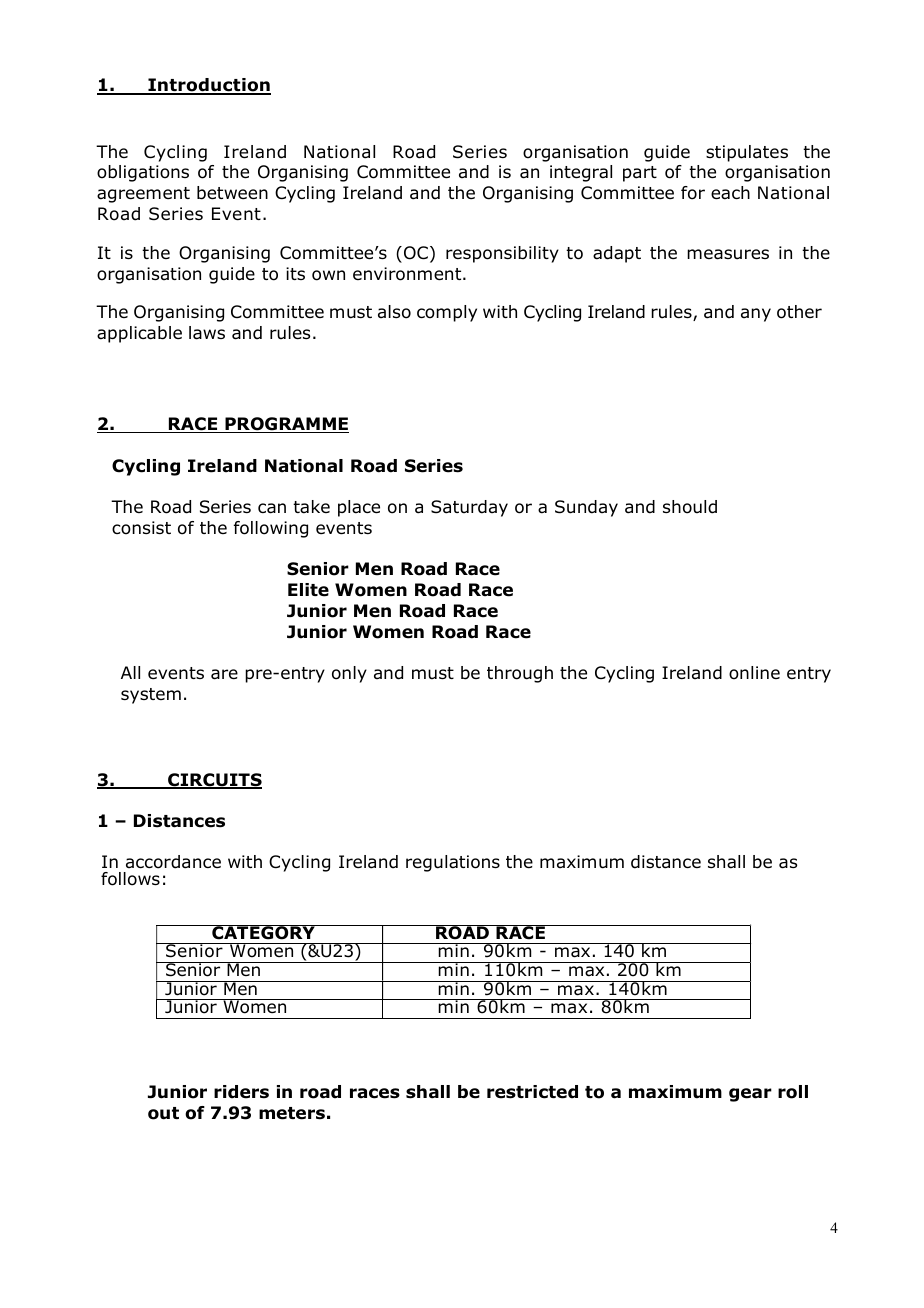  What do you see at coordinates (241, 1092) in the document?
I see `riders` at bounding box center [241, 1092].
